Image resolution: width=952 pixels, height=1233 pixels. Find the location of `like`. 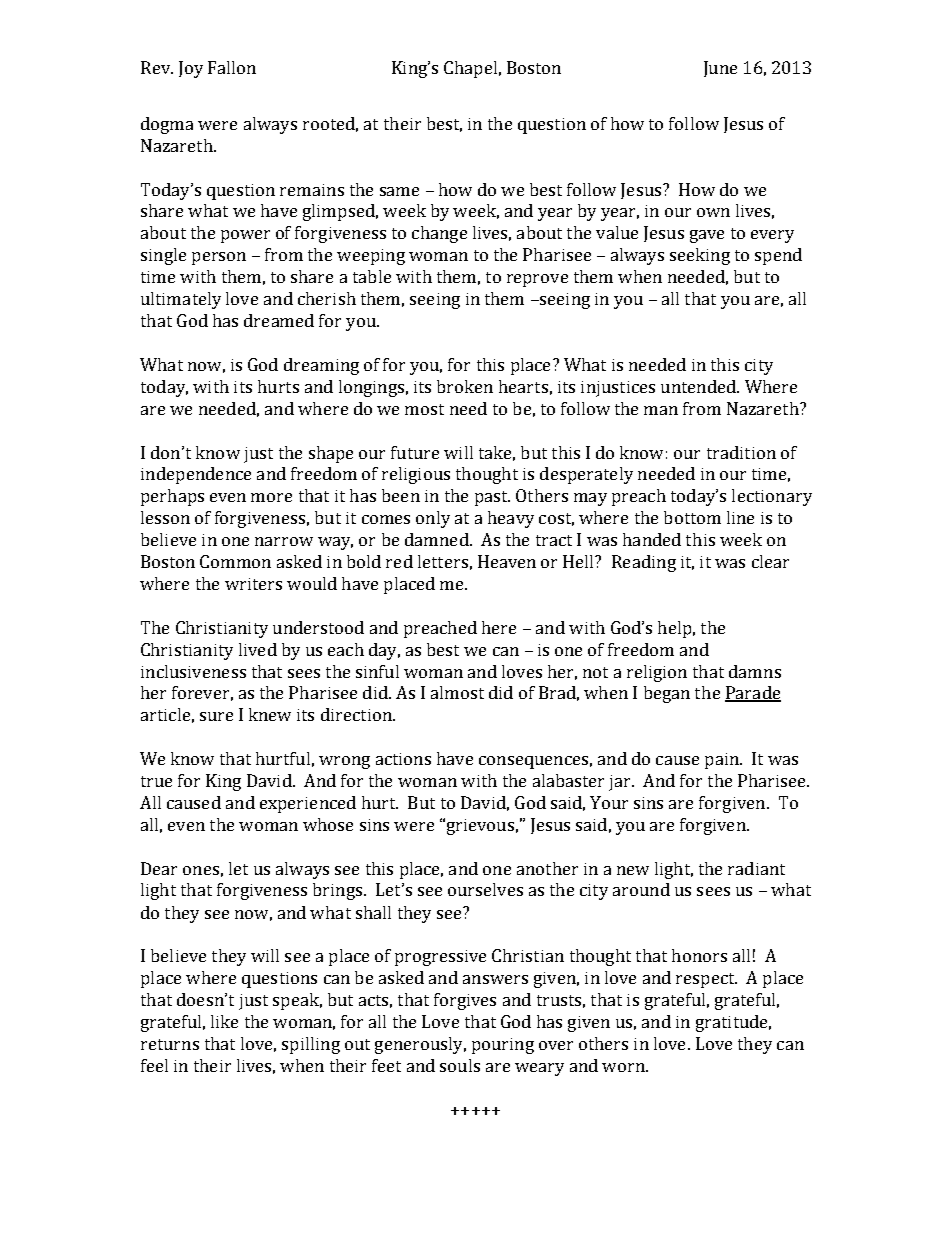

like is located at coordinates (224, 1021).
